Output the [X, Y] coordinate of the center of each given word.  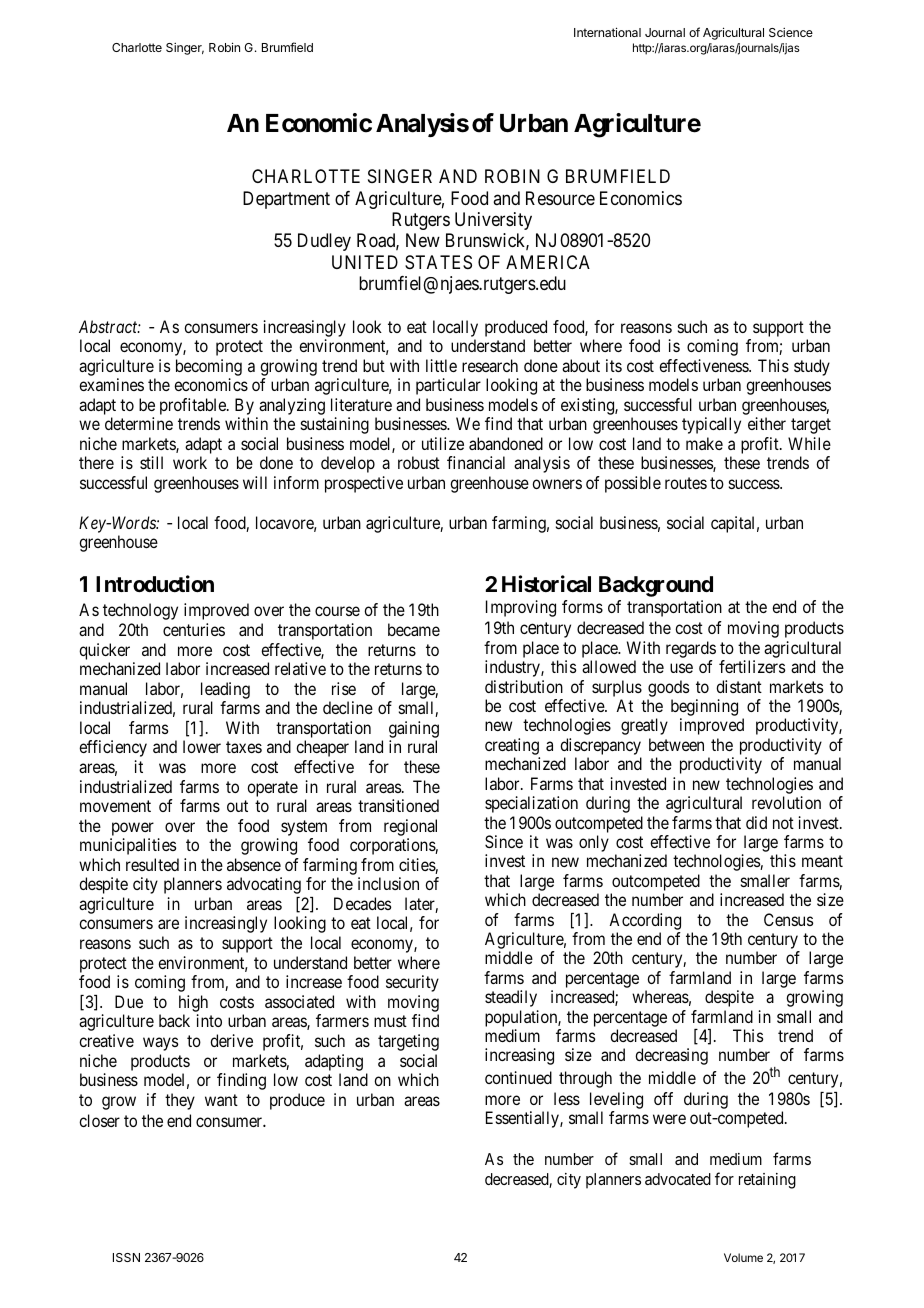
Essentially [523, 1119]
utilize [443, 443]
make [704, 443]
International [607, 32]
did [756, 822]
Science [791, 32]
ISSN [126, 1257]
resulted [152, 864]
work [190, 462]
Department [286, 200]
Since [504, 841]
